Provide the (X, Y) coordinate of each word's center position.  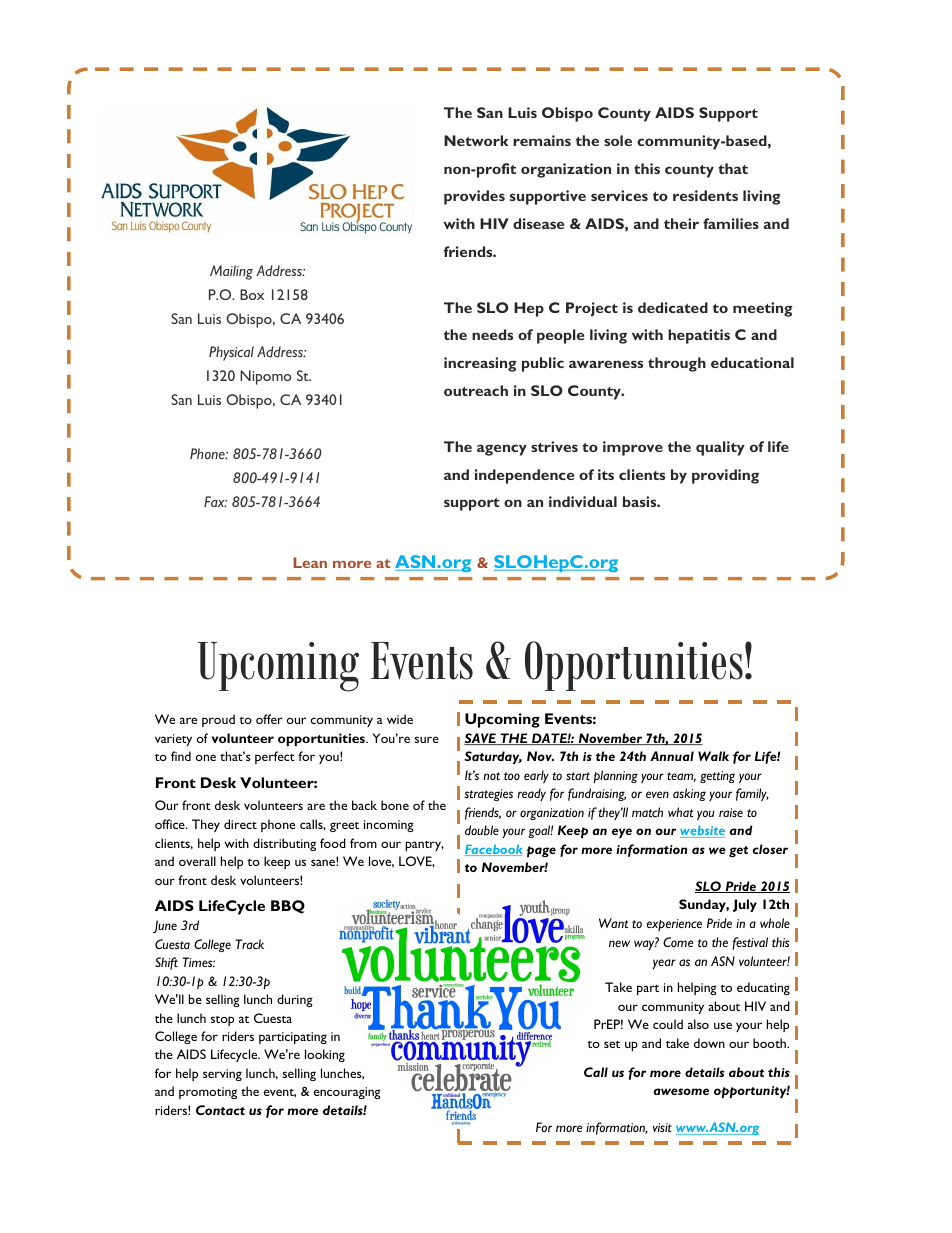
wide (400, 719)
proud (218, 720)
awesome (681, 1091)
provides (474, 197)
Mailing (231, 272)
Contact (220, 1110)
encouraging (347, 1093)
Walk (713, 756)
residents (705, 195)
